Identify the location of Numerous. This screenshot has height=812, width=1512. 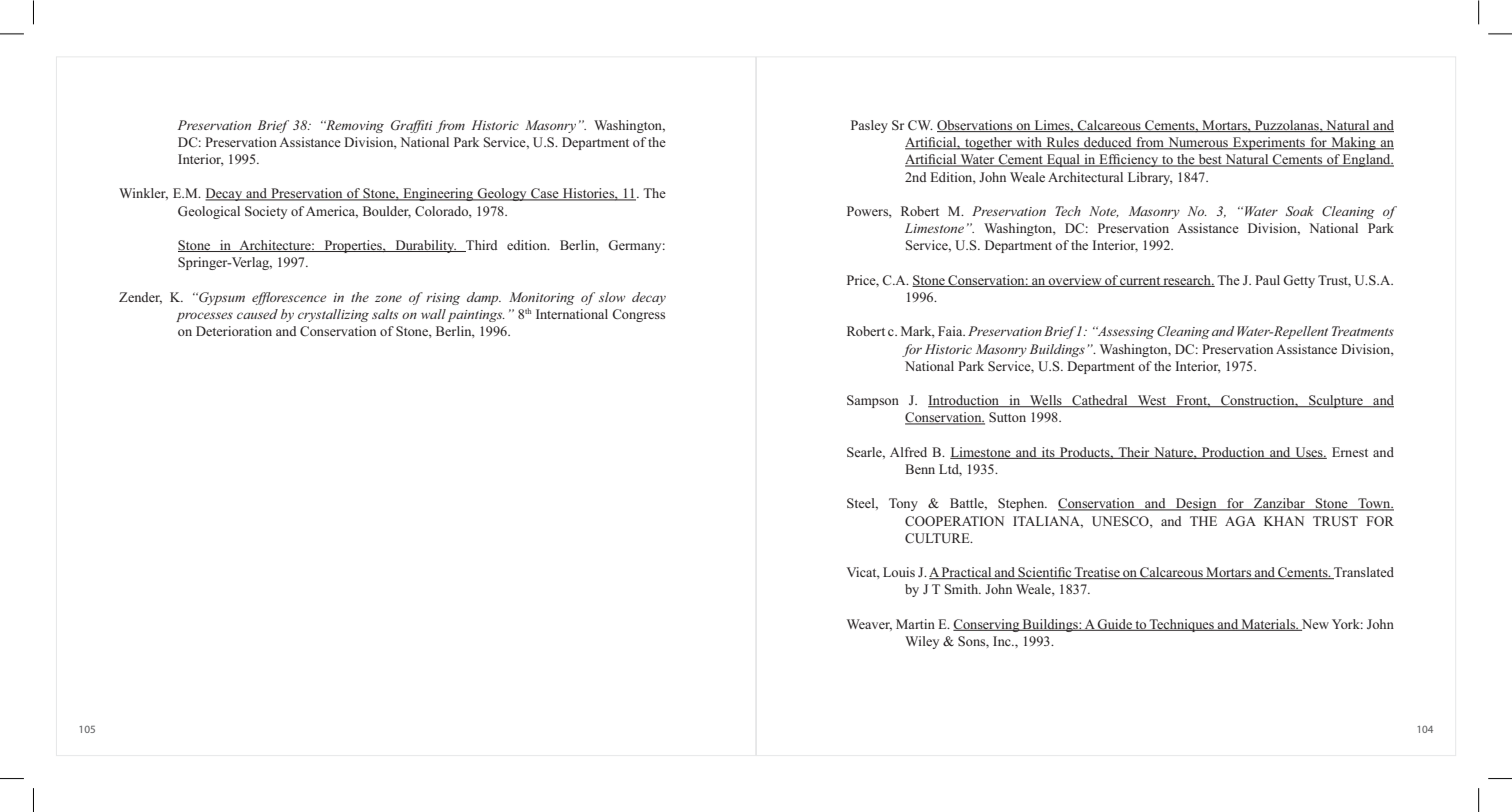
(1198, 143).
